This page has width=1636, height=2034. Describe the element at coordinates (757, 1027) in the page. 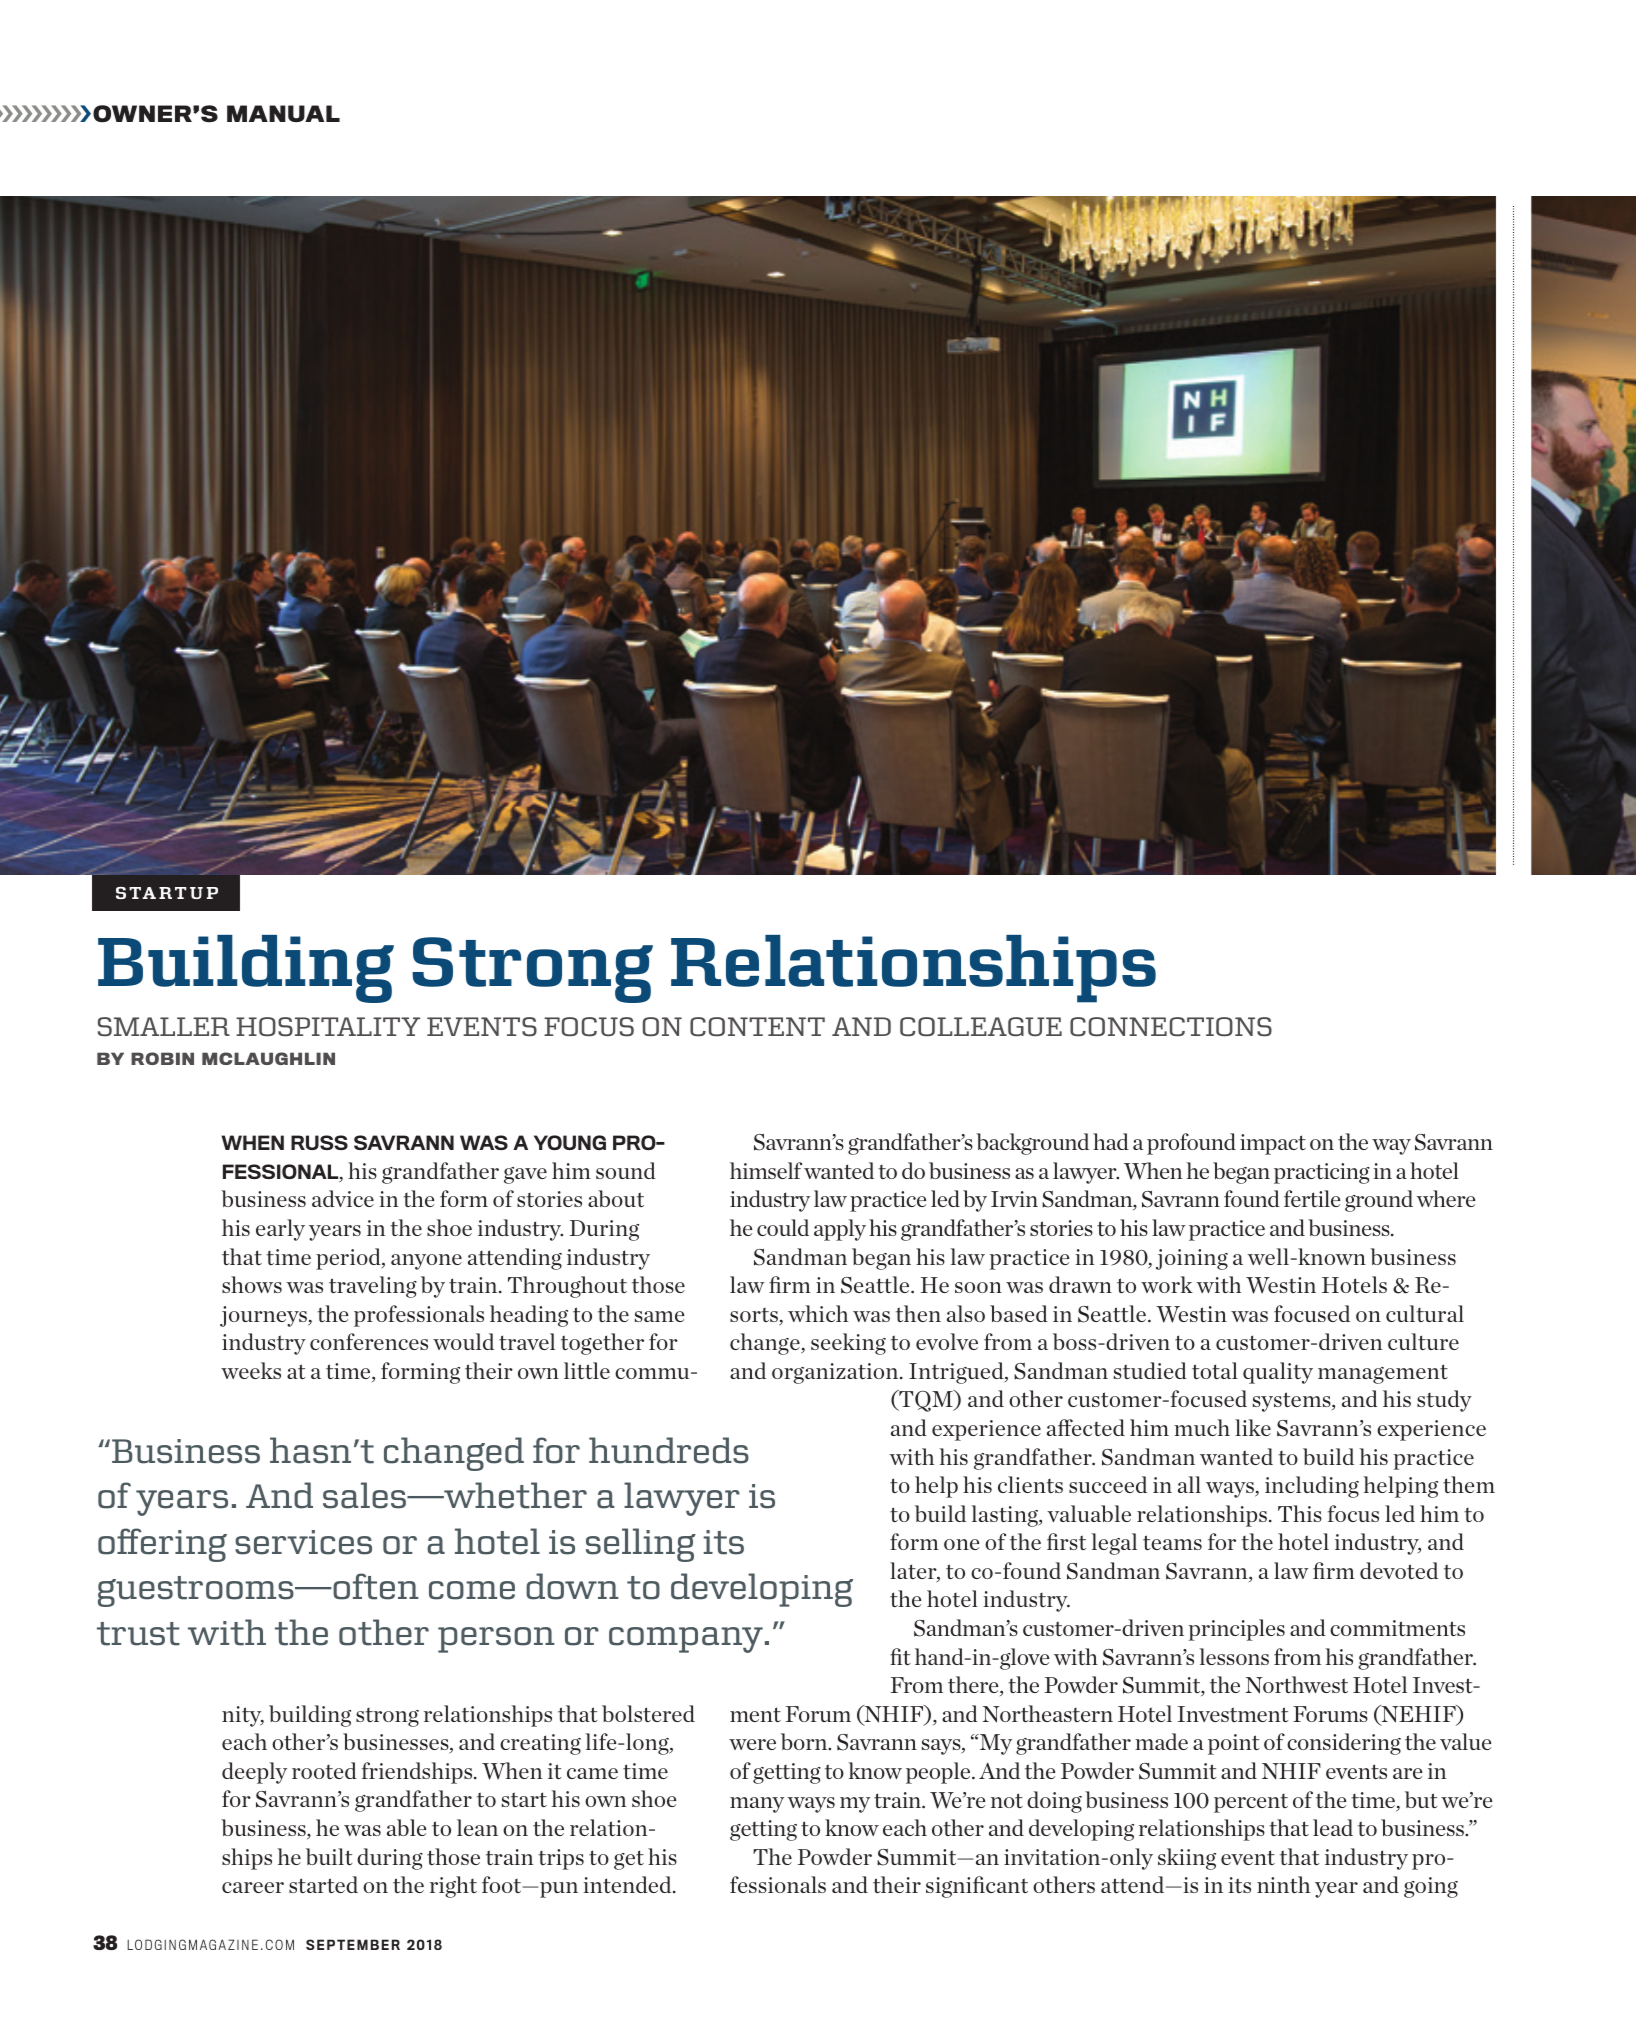

I see `CONTENT` at that location.
